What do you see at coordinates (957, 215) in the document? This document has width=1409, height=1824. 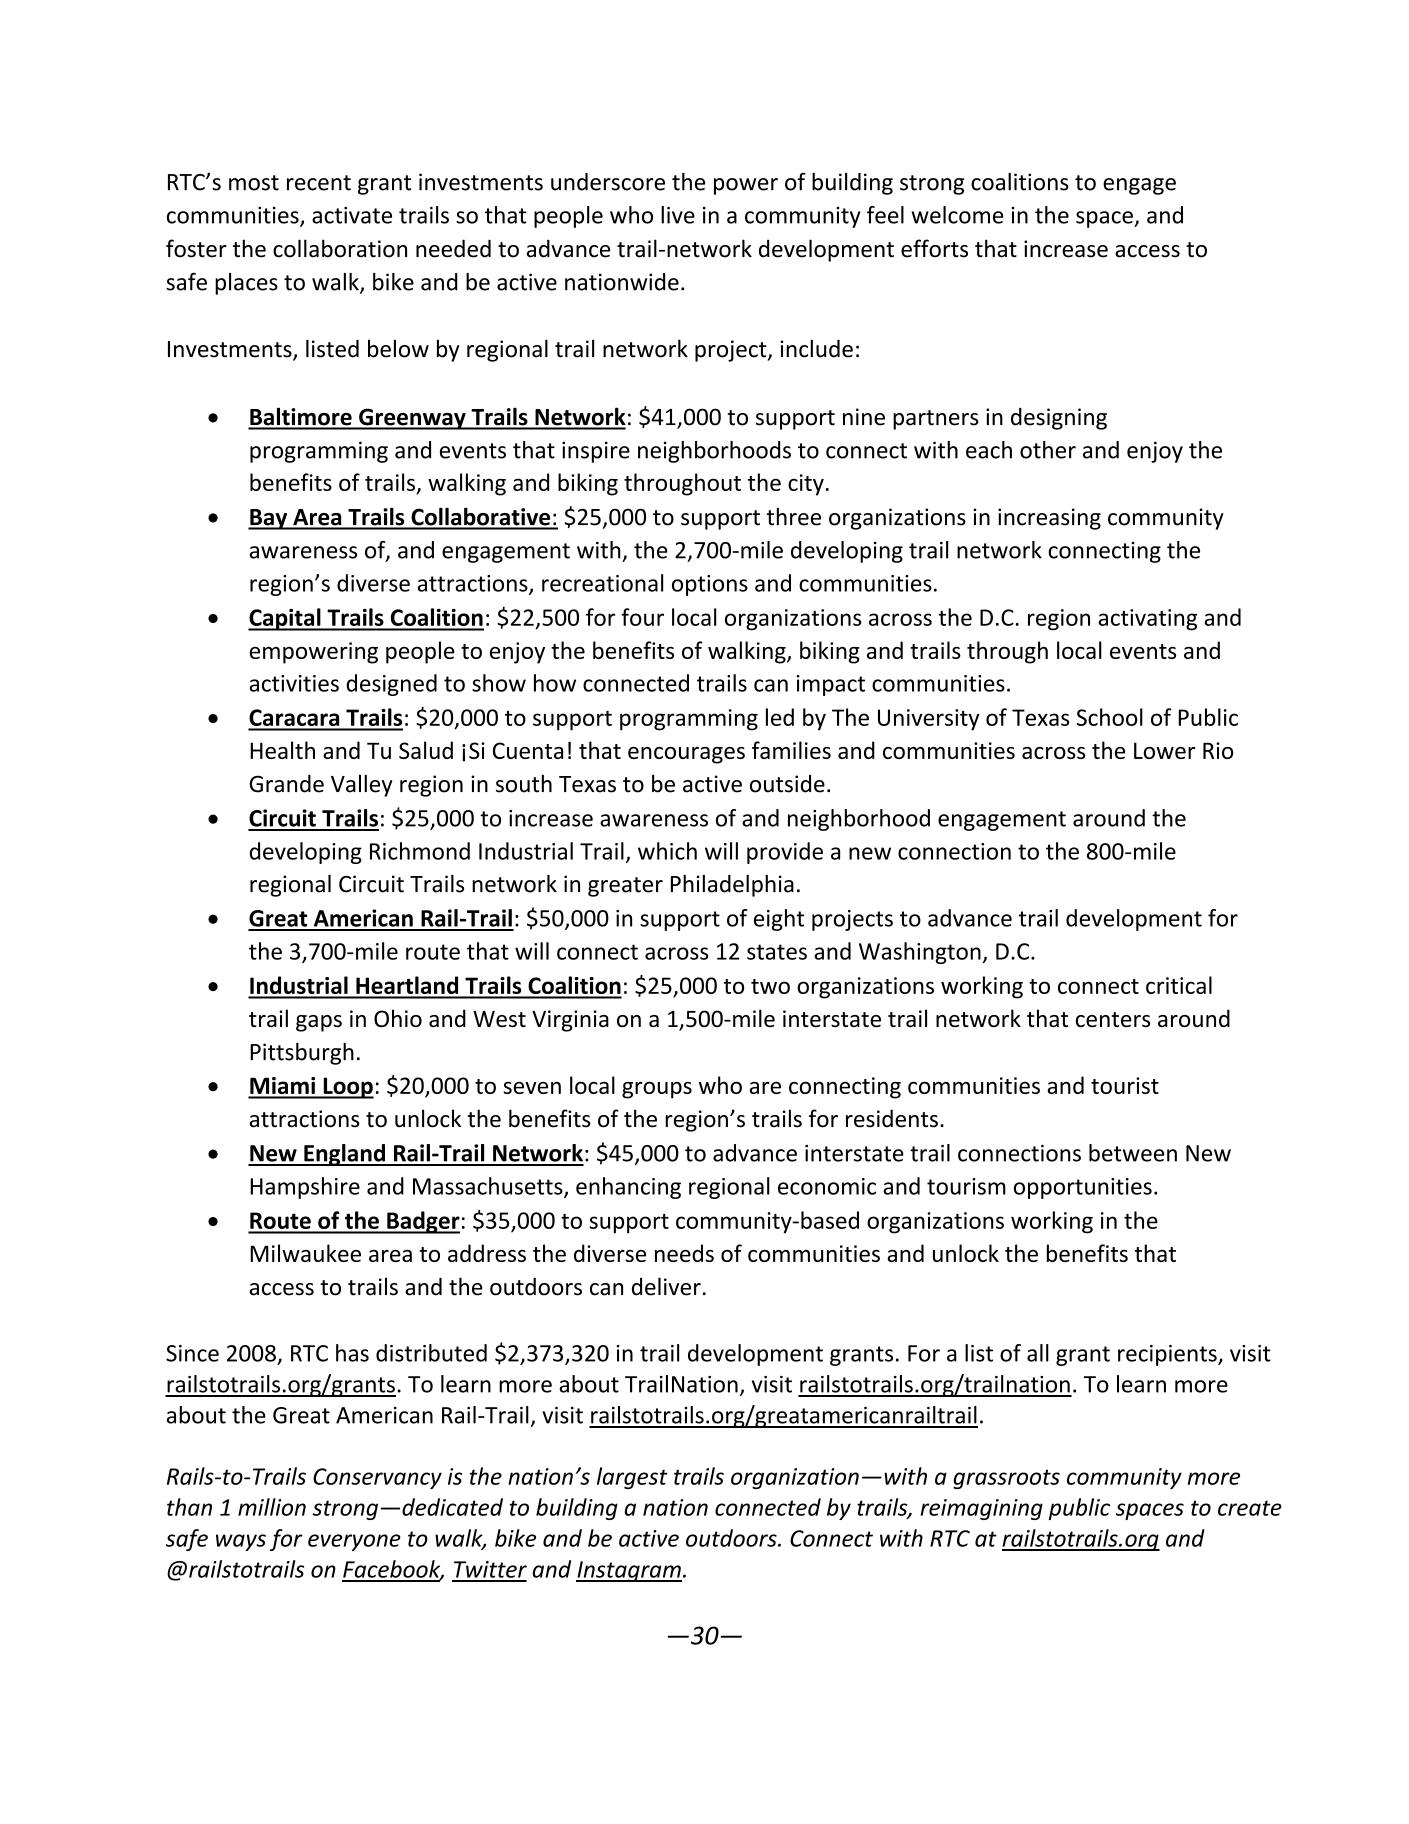 I see `welcome` at bounding box center [957, 215].
